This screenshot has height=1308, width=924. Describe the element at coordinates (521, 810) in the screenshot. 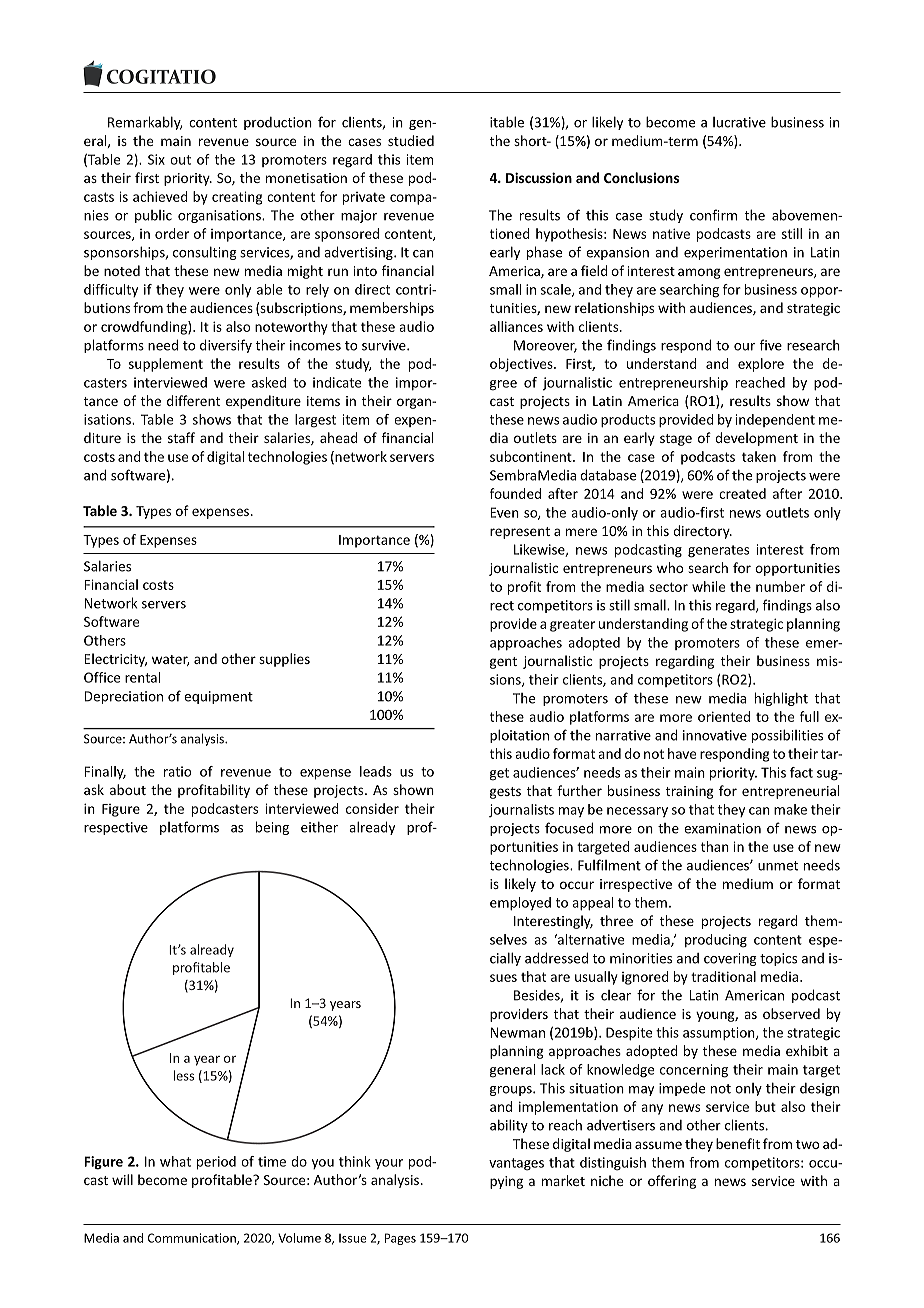

I see `journalists` at that location.
